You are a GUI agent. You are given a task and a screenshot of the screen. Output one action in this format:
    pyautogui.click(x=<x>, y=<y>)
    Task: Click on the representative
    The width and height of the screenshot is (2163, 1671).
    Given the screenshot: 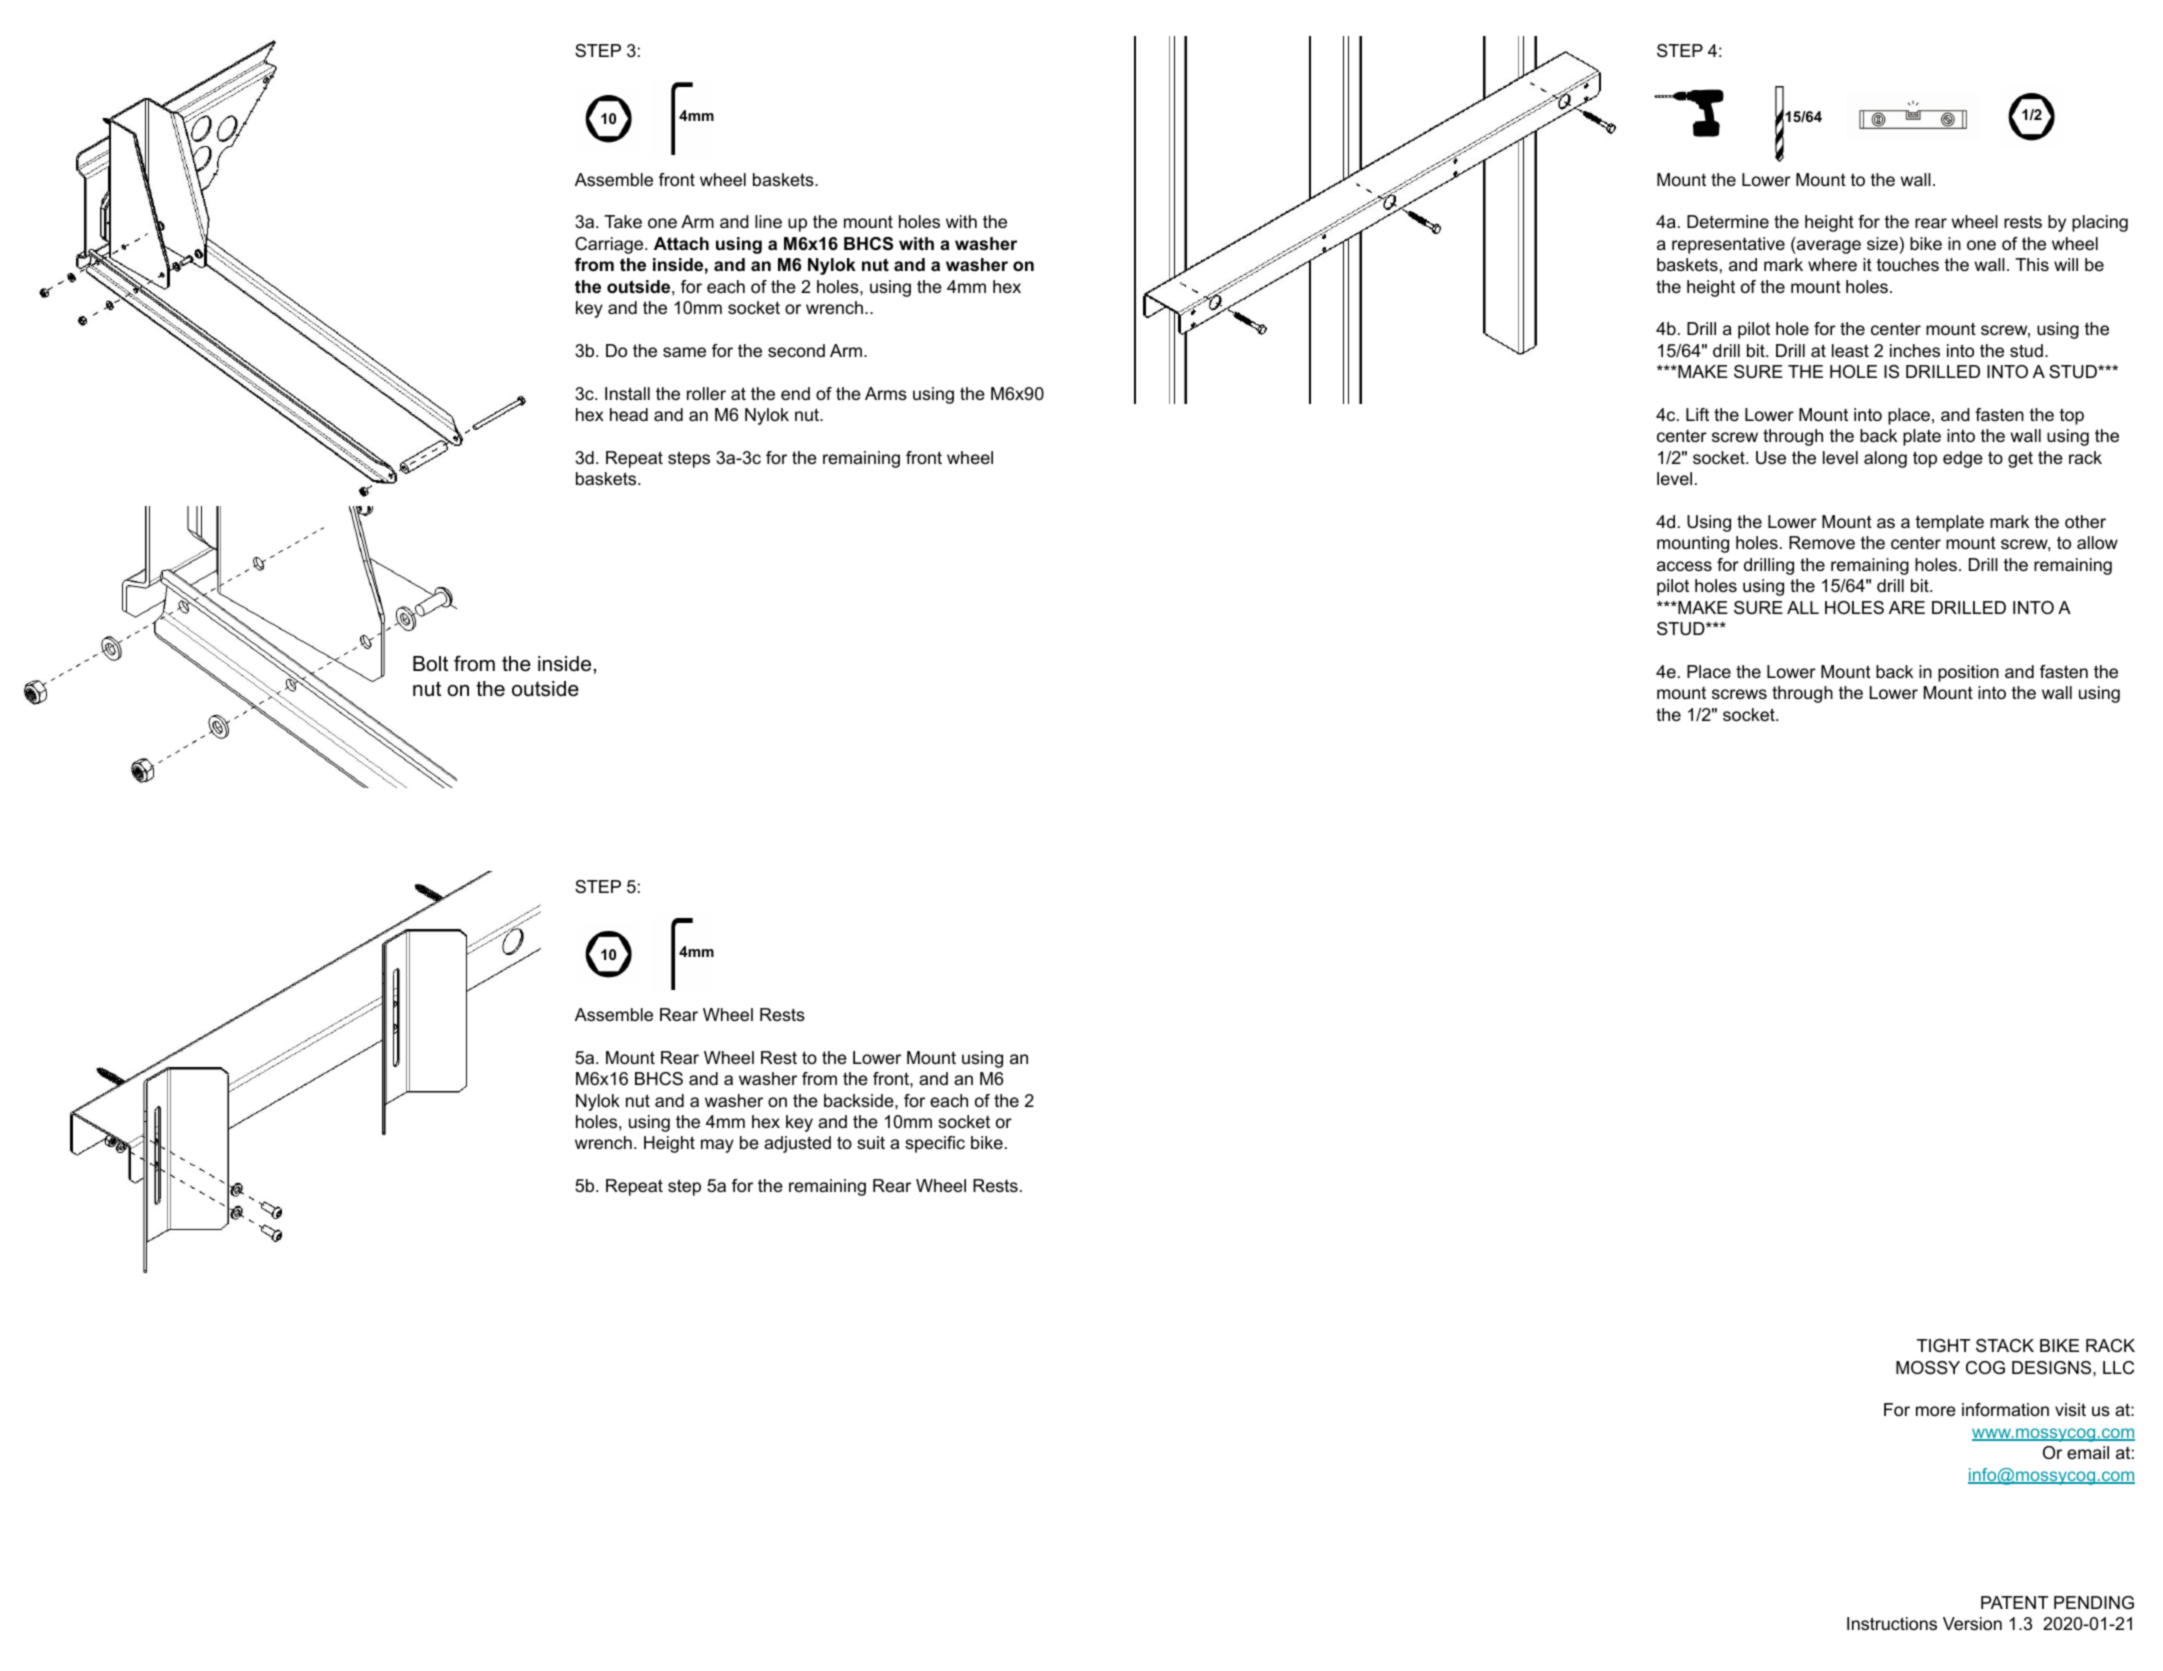 What is the action you would take?
    pyautogui.click(x=1728, y=245)
